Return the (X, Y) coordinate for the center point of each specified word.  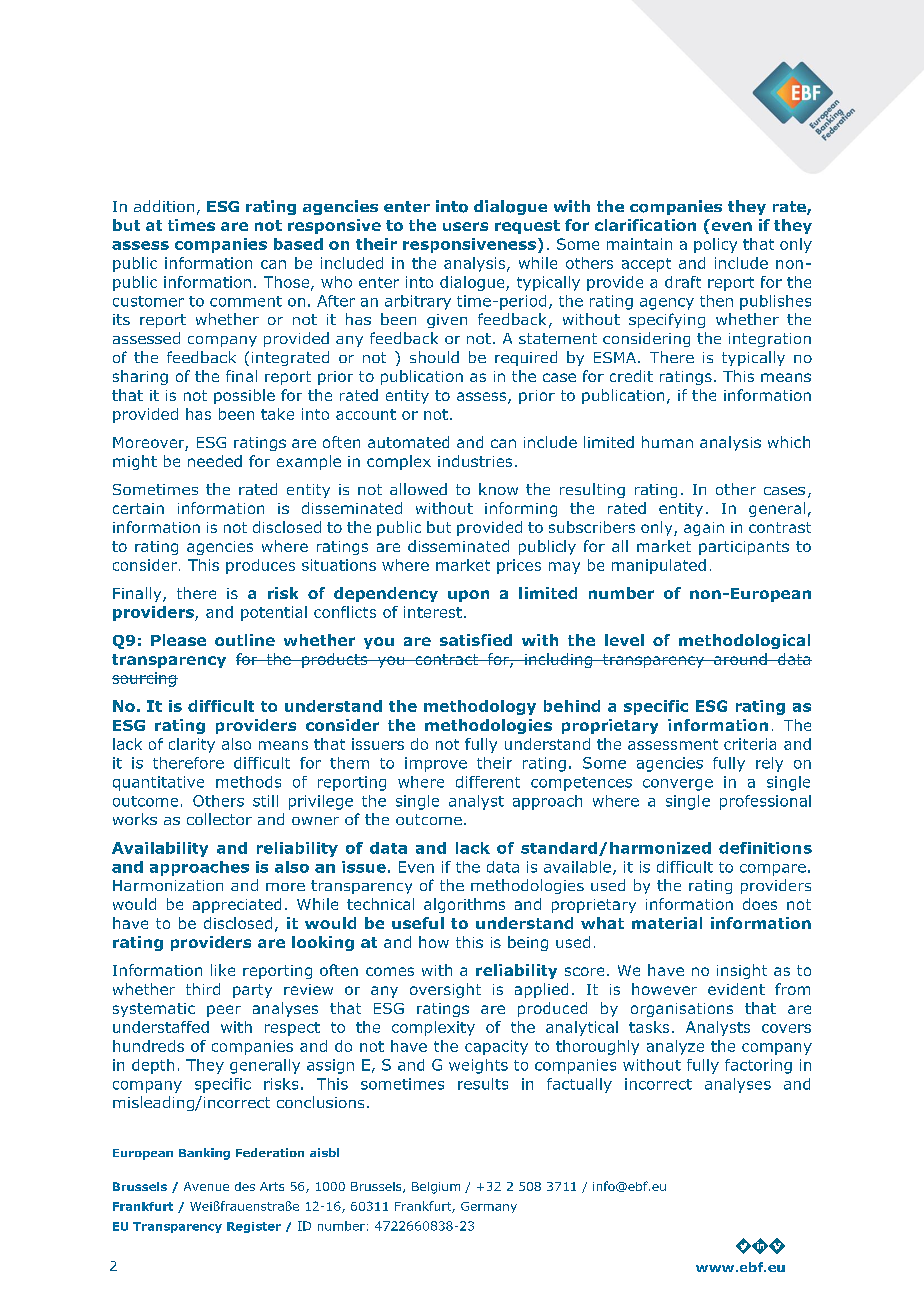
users (465, 226)
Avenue (206, 1186)
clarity (192, 745)
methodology (480, 707)
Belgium (436, 1188)
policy (715, 245)
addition (164, 206)
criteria (750, 744)
